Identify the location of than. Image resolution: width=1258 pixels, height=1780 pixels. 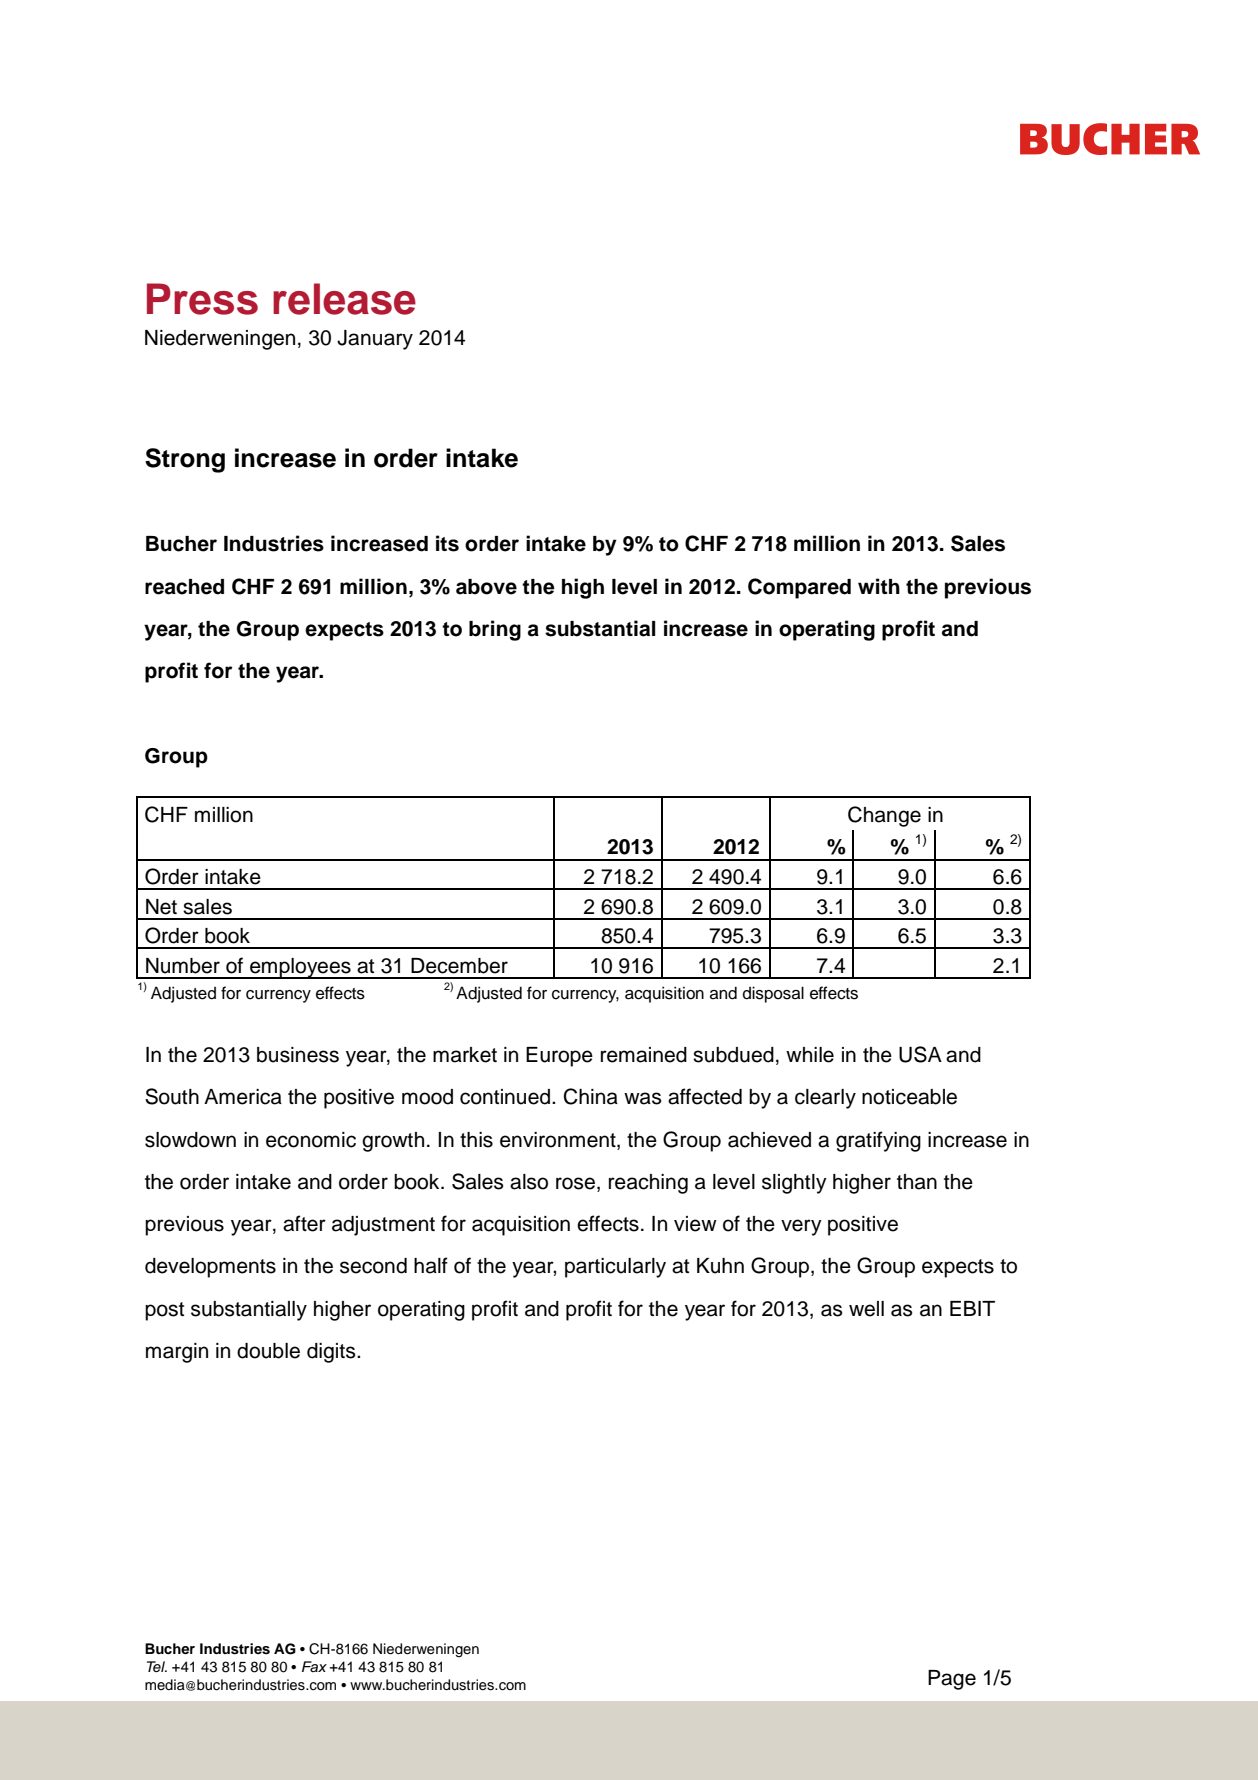
(917, 1182).
